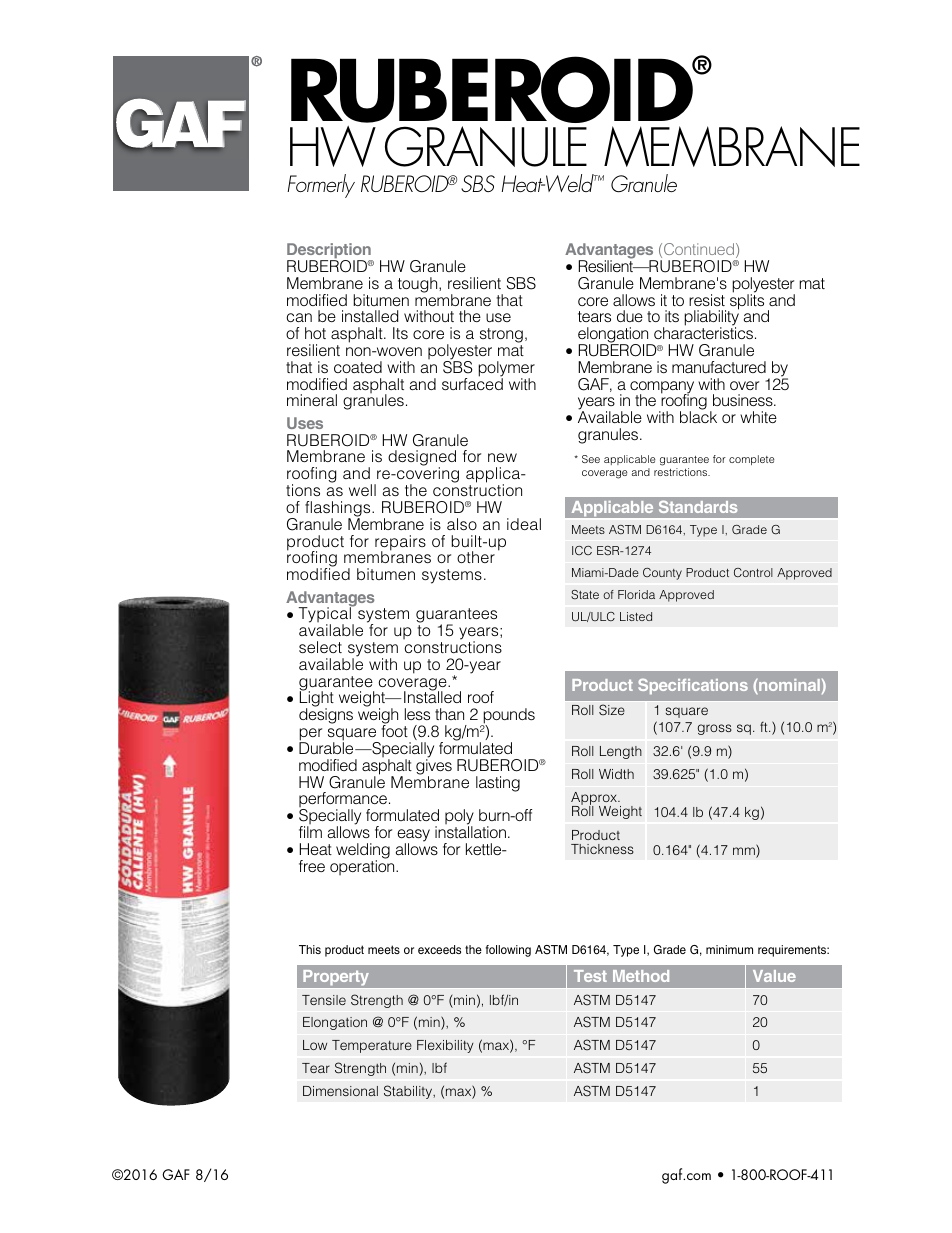 This screenshot has height=1233, width=952. What do you see at coordinates (753, 572) in the screenshot?
I see `Control` at bounding box center [753, 572].
